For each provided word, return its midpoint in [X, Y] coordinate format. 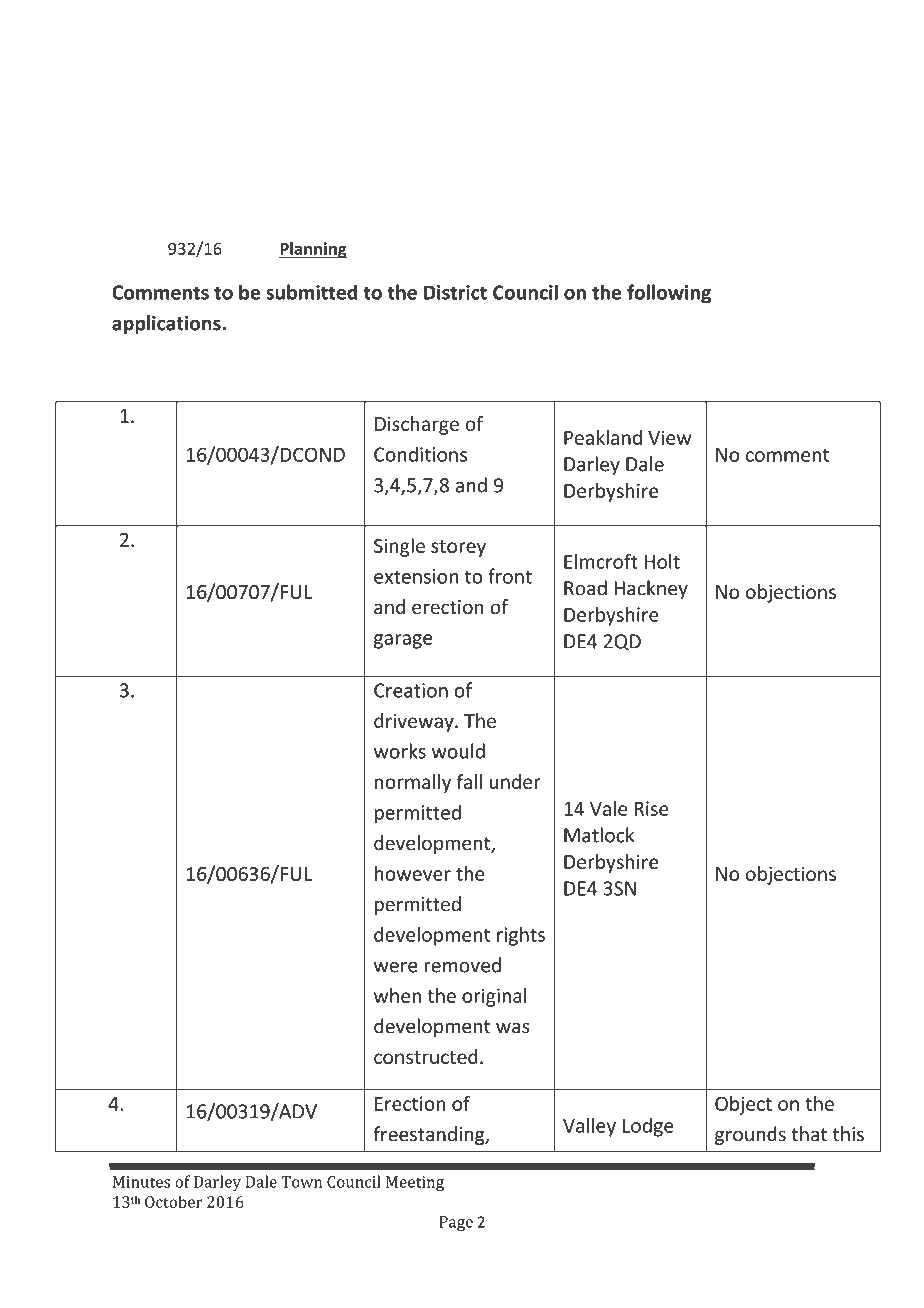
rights [521, 936]
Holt [662, 561]
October [174, 1201]
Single [399, 547]
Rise [652, 808]
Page [456, 1224]
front [510, 576]
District [455, 292]
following [669, 294]
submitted [311, 292]
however [413, 873]
